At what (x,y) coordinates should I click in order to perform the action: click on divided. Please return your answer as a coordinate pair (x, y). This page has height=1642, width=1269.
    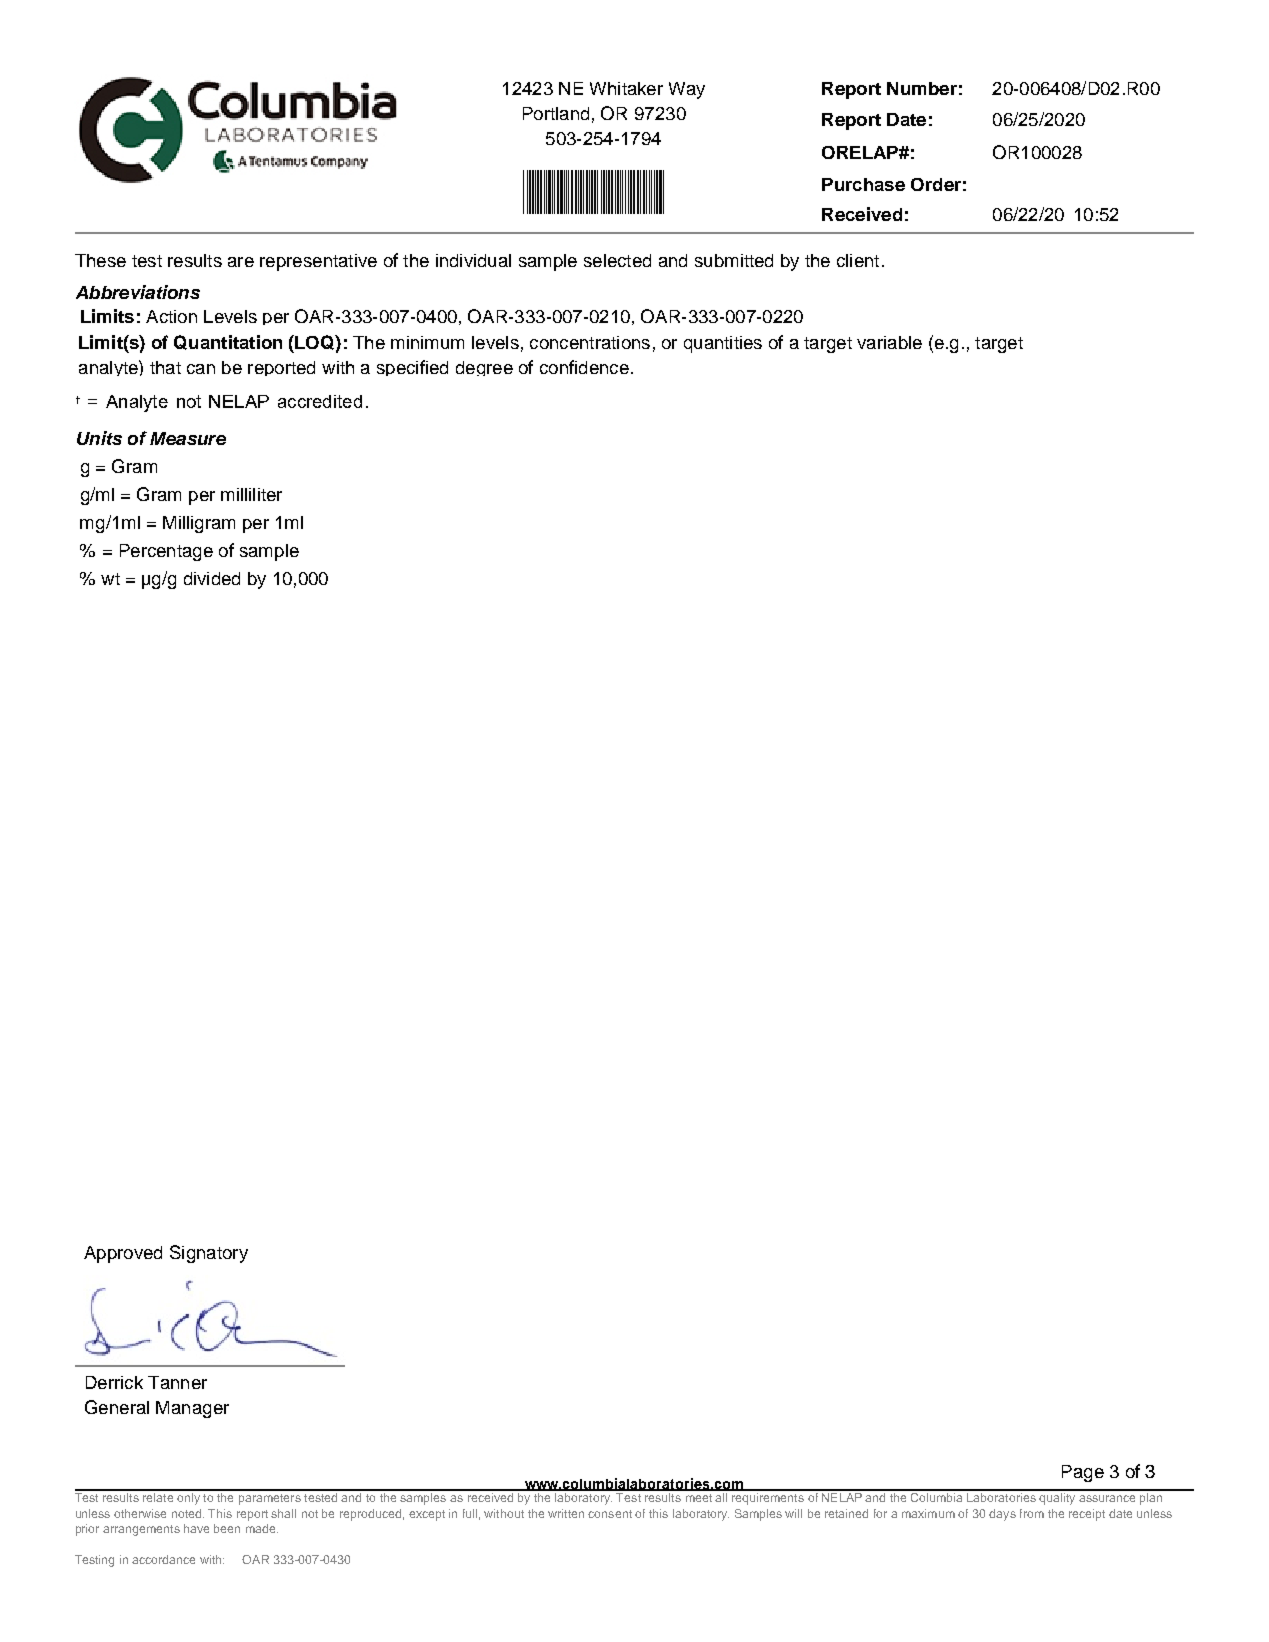
    Looking at the image, I should click on (212, 578).
